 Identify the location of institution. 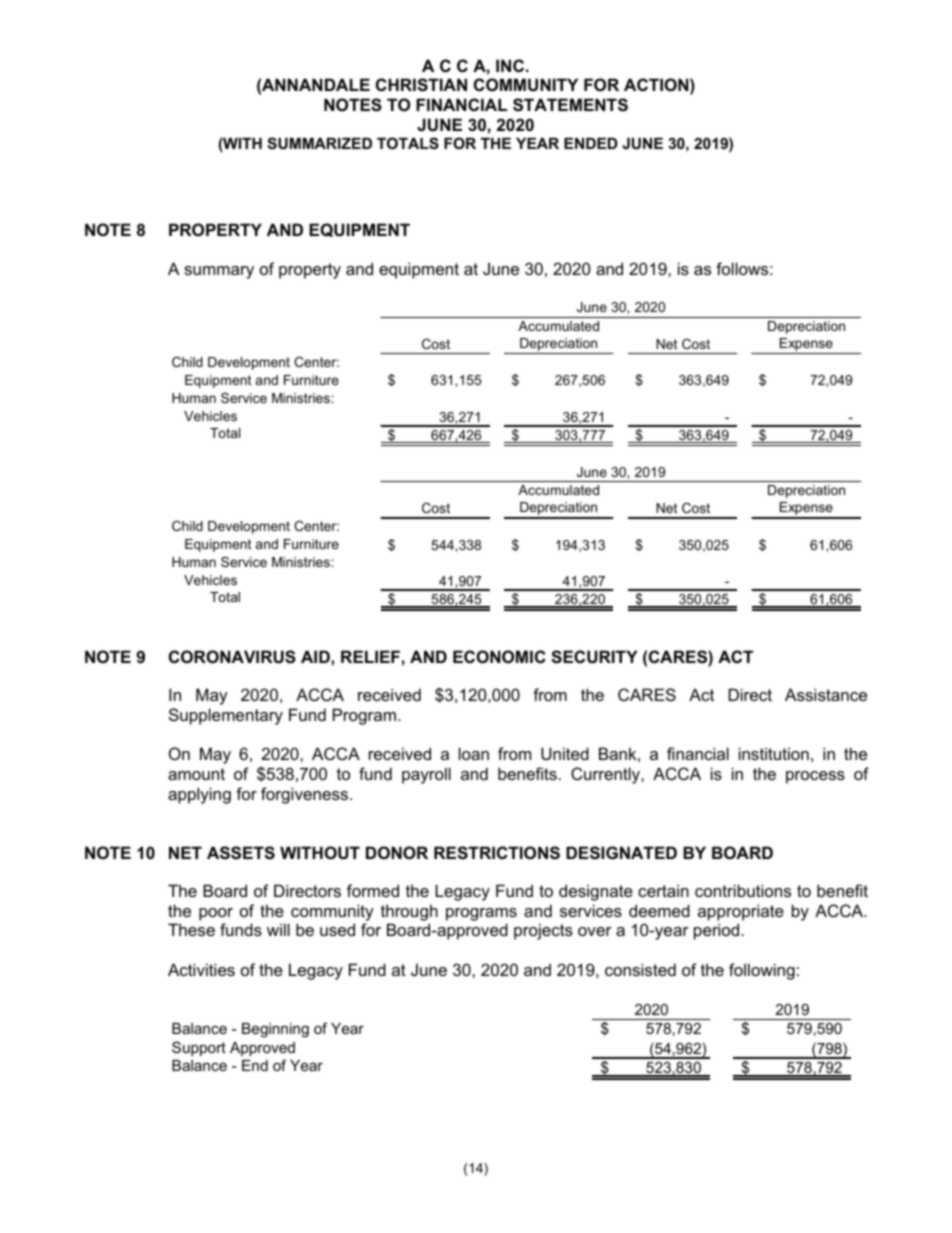
(774, 753).
